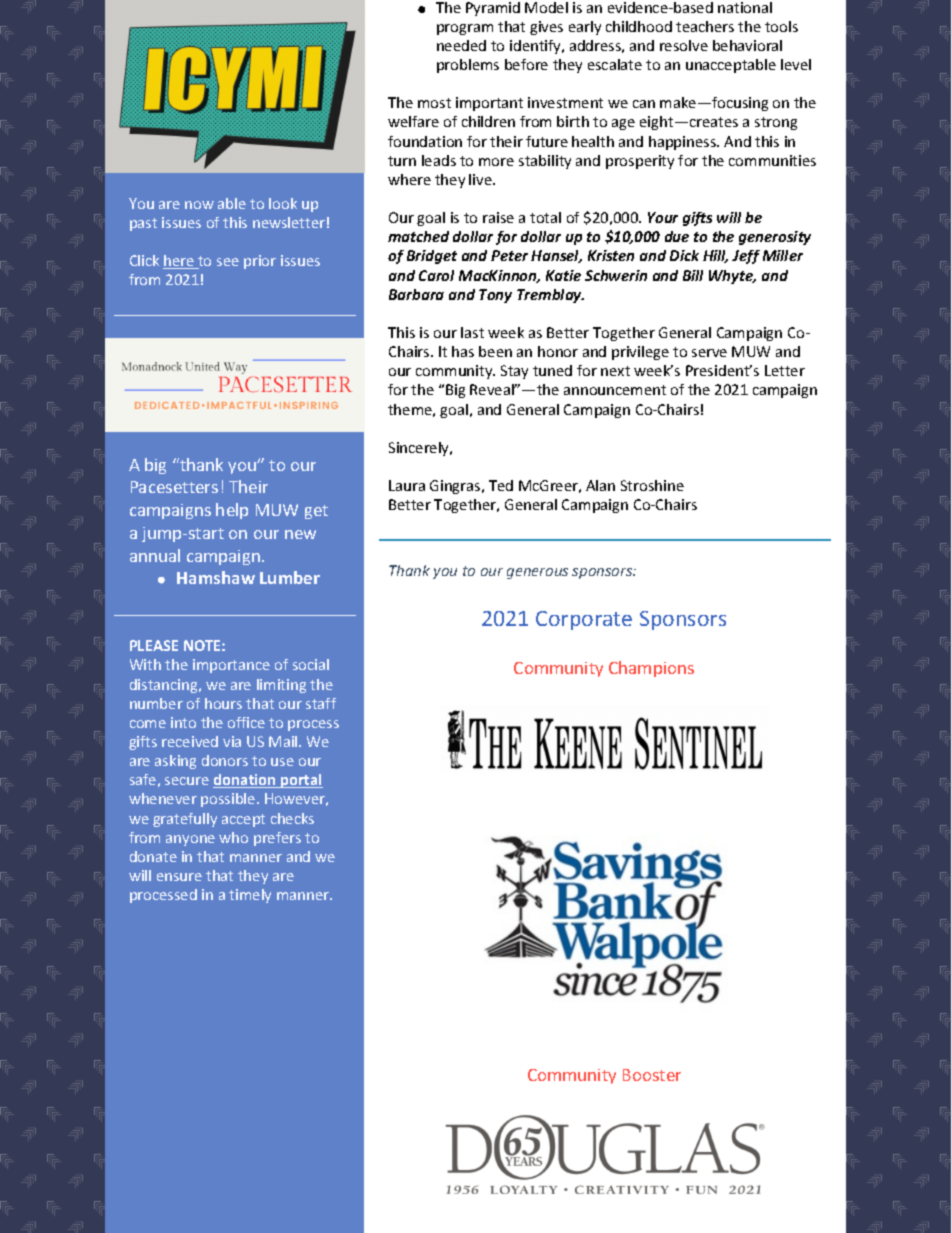  I want to click on portal, so click(301, 781).
